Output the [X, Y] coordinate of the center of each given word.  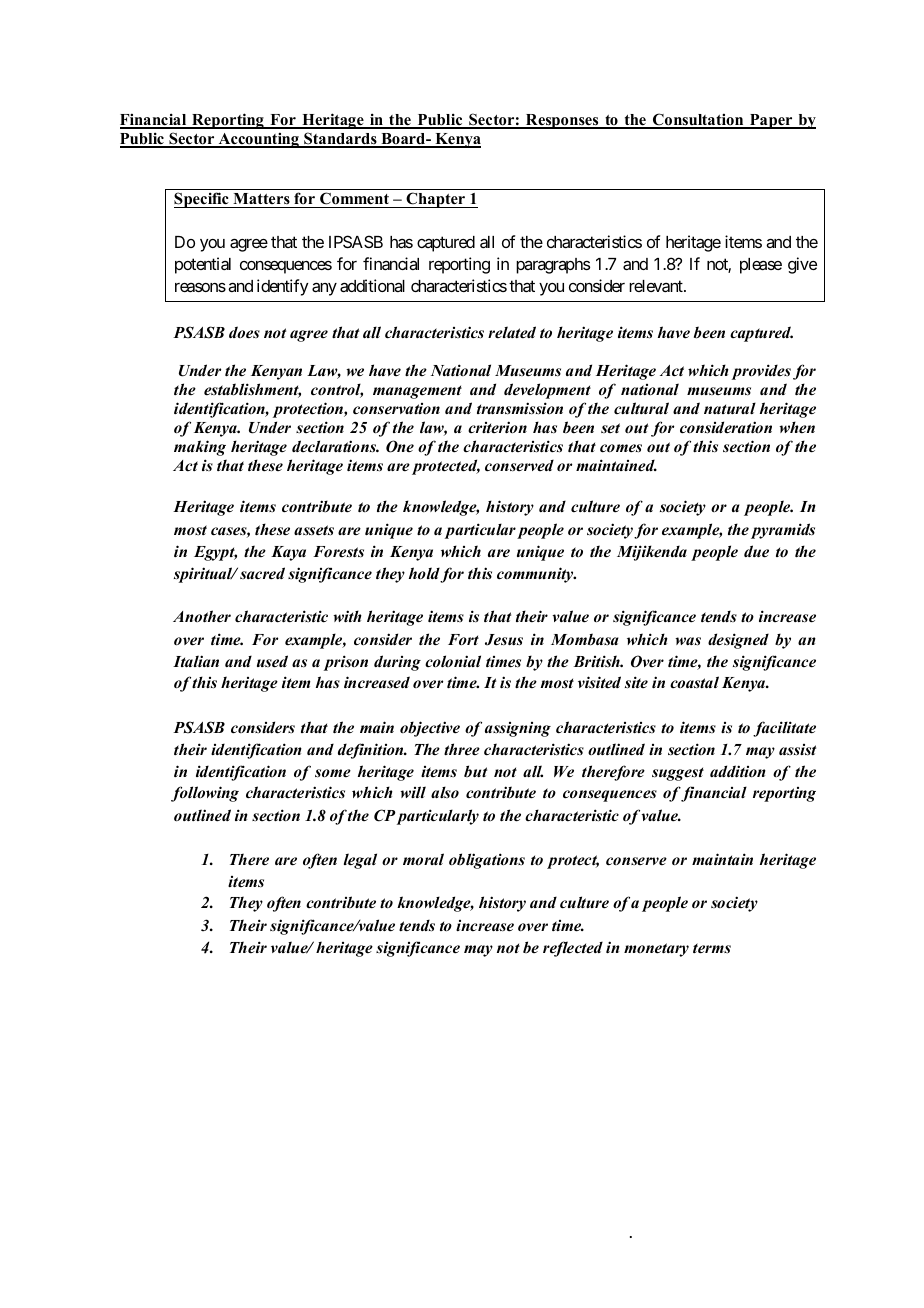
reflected [573, 949]
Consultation [698, 120]
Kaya [288, 553]
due [756, 551]
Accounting [258, 140]
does [244, 332]
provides [761, 372]
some [333, 773]
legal [360, 861]
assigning [518, 729]
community [536, 575]
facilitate [784, 729]
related [512, 332]
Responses [562, 121]
